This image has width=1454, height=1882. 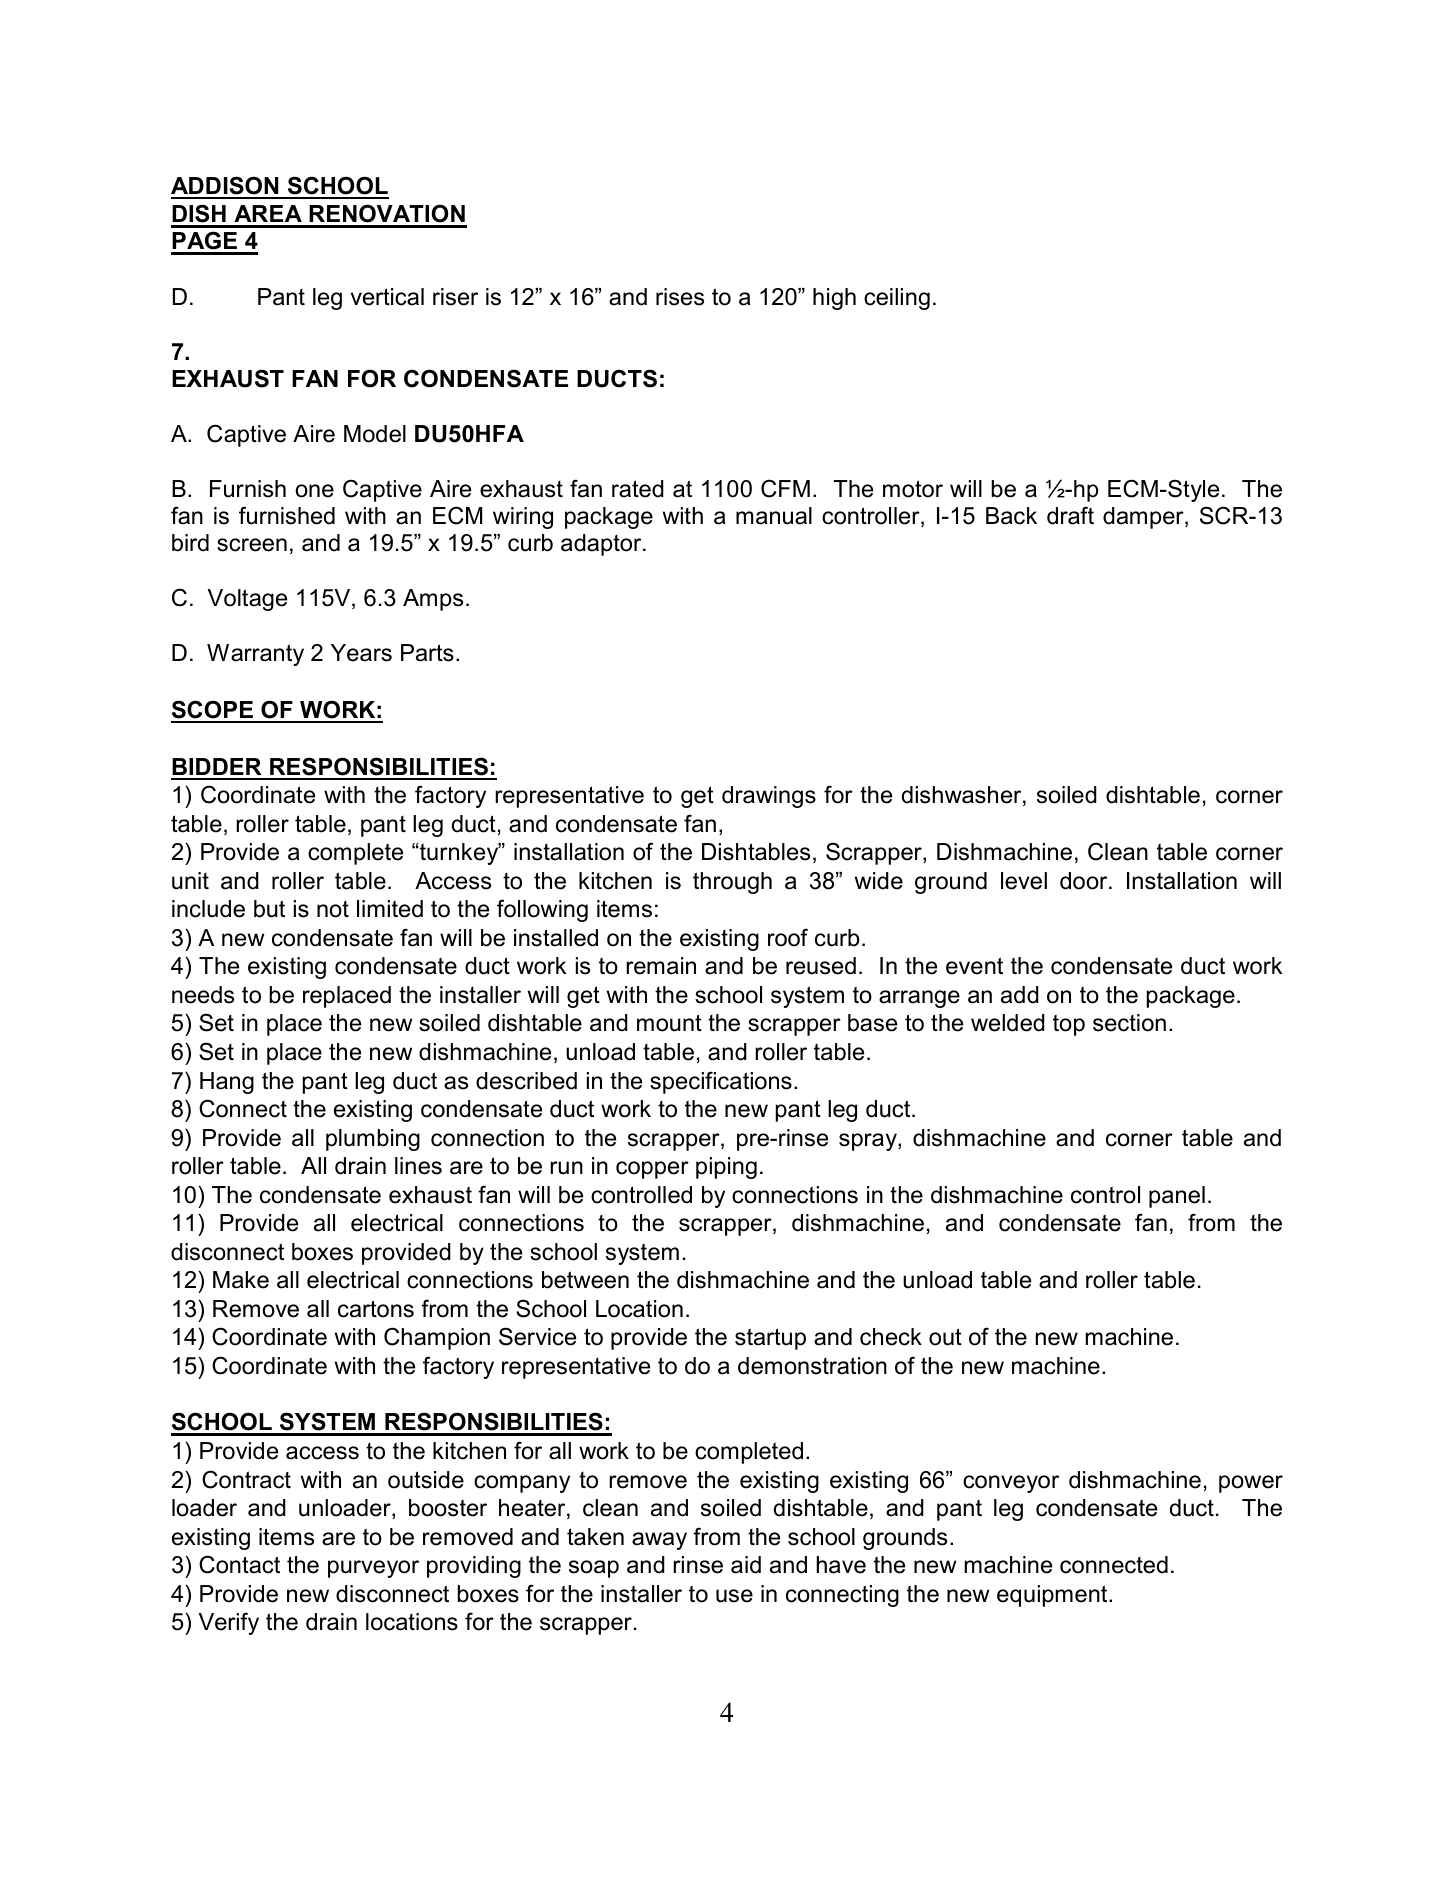 I want to click on Years, so click(x=361, y=653).
